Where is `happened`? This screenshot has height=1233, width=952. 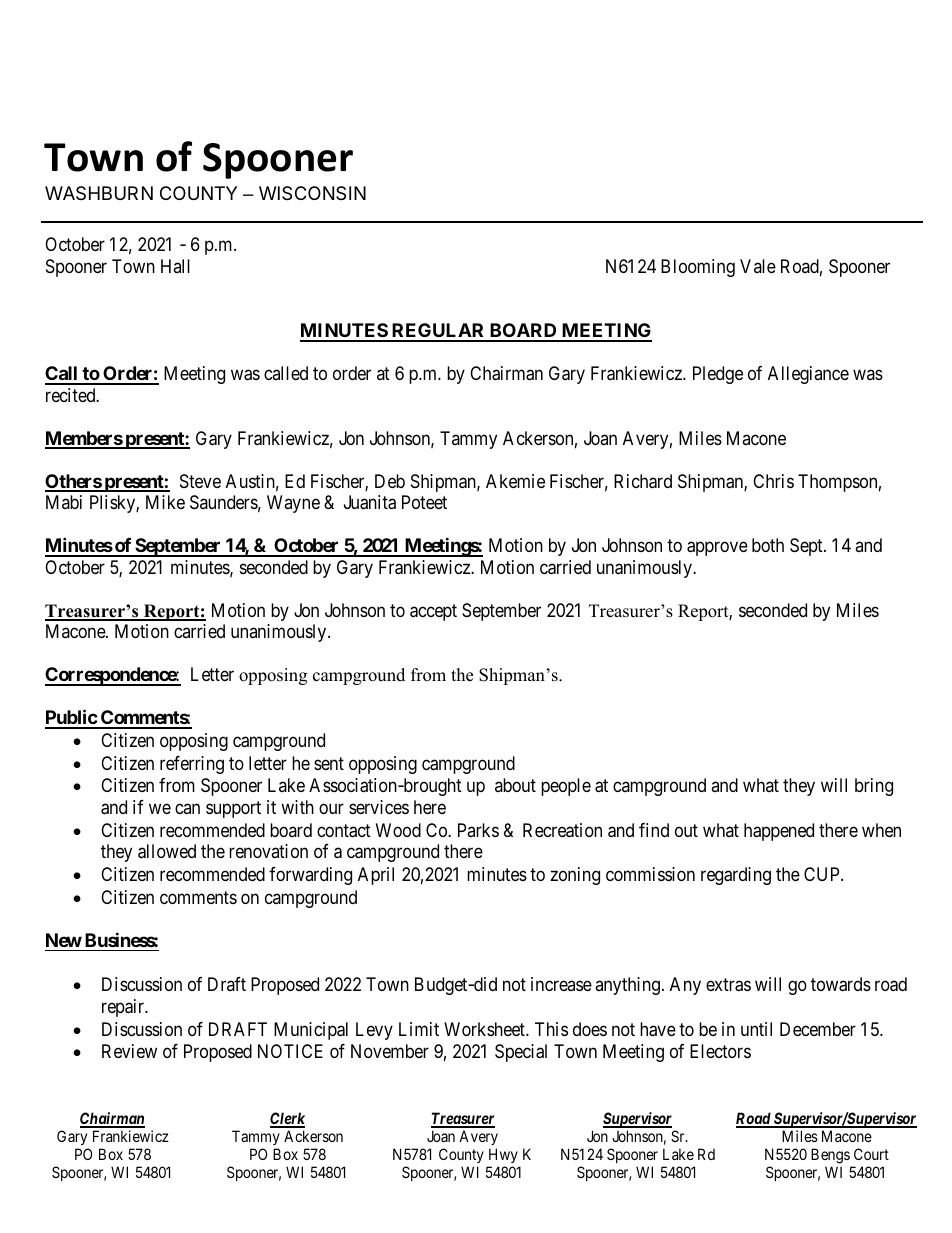 happened is located at coordinates (779, 832).
